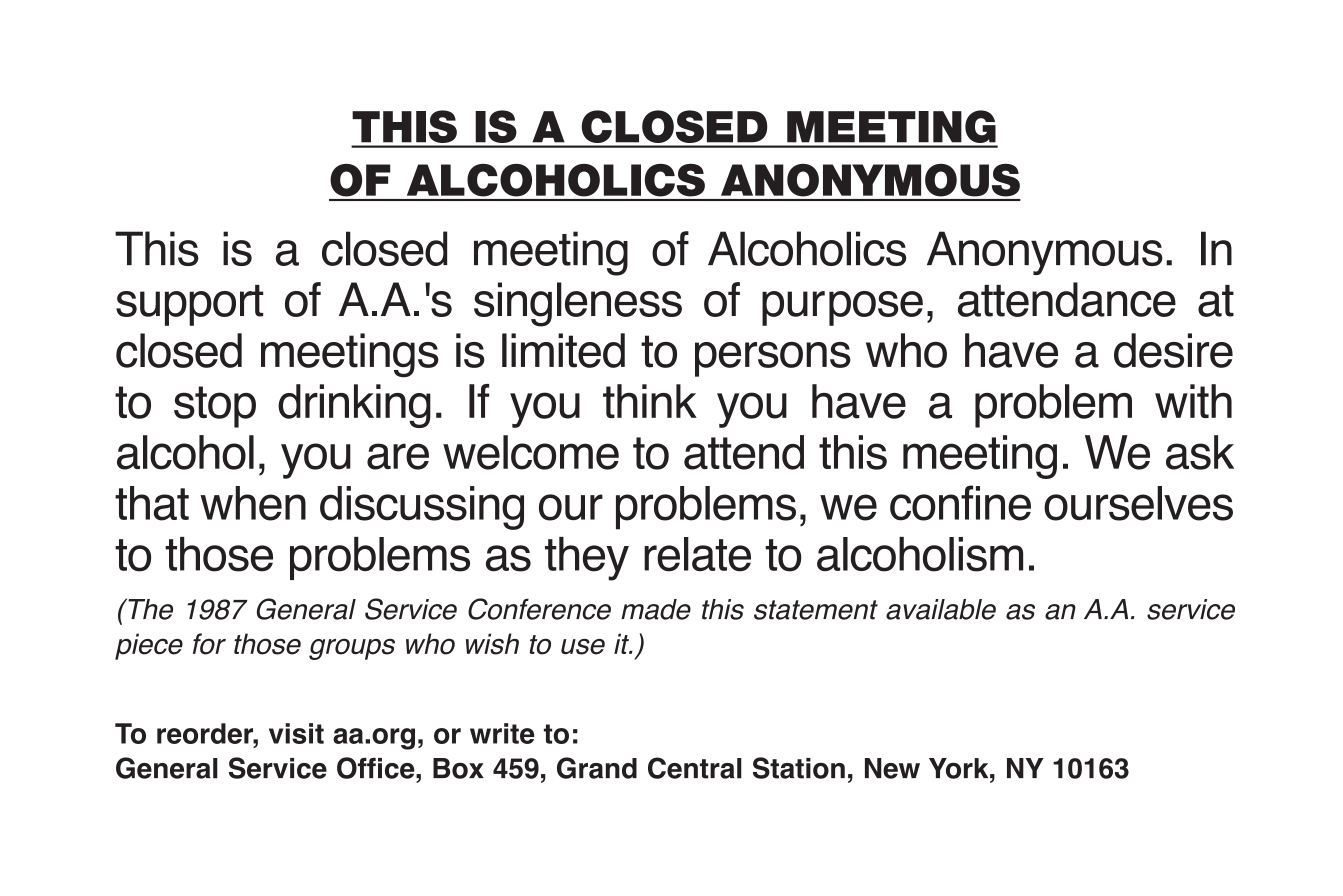  Describe the element at coordinates (842, 308) in the screenshot. I see `purpose` at that location.
